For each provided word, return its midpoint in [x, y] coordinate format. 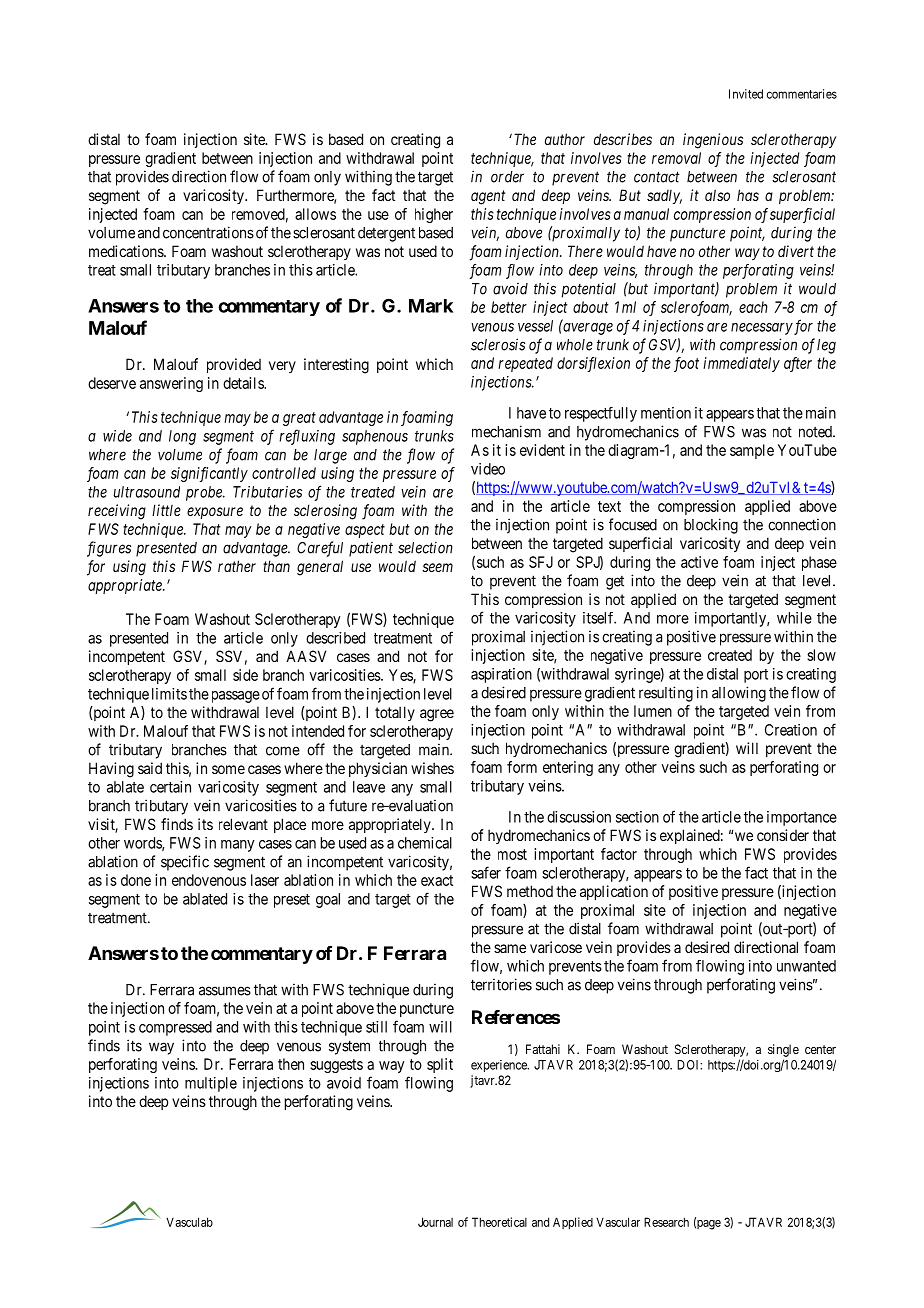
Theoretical [499, 1222]
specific [185, 863]
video [488, 469]
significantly [209, 474]
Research [666, 1222]
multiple [211, 1084]
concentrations [208, 232]
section [637, 817]
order [507, 177]
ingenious [713, 141]
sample [752, 451]
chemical [425, 843]
